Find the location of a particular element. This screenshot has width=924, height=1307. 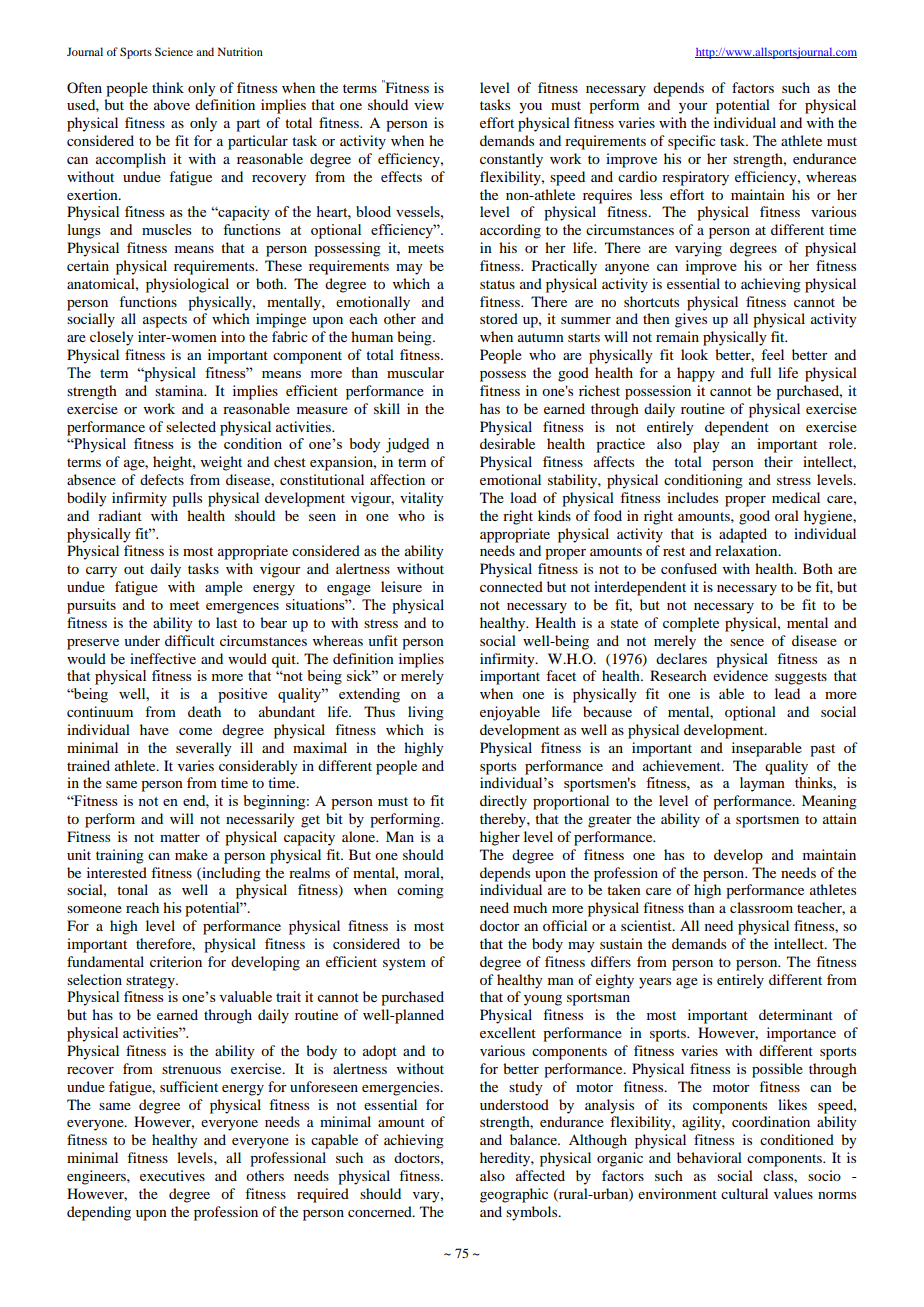

system is located at coordinates (404, 964).
